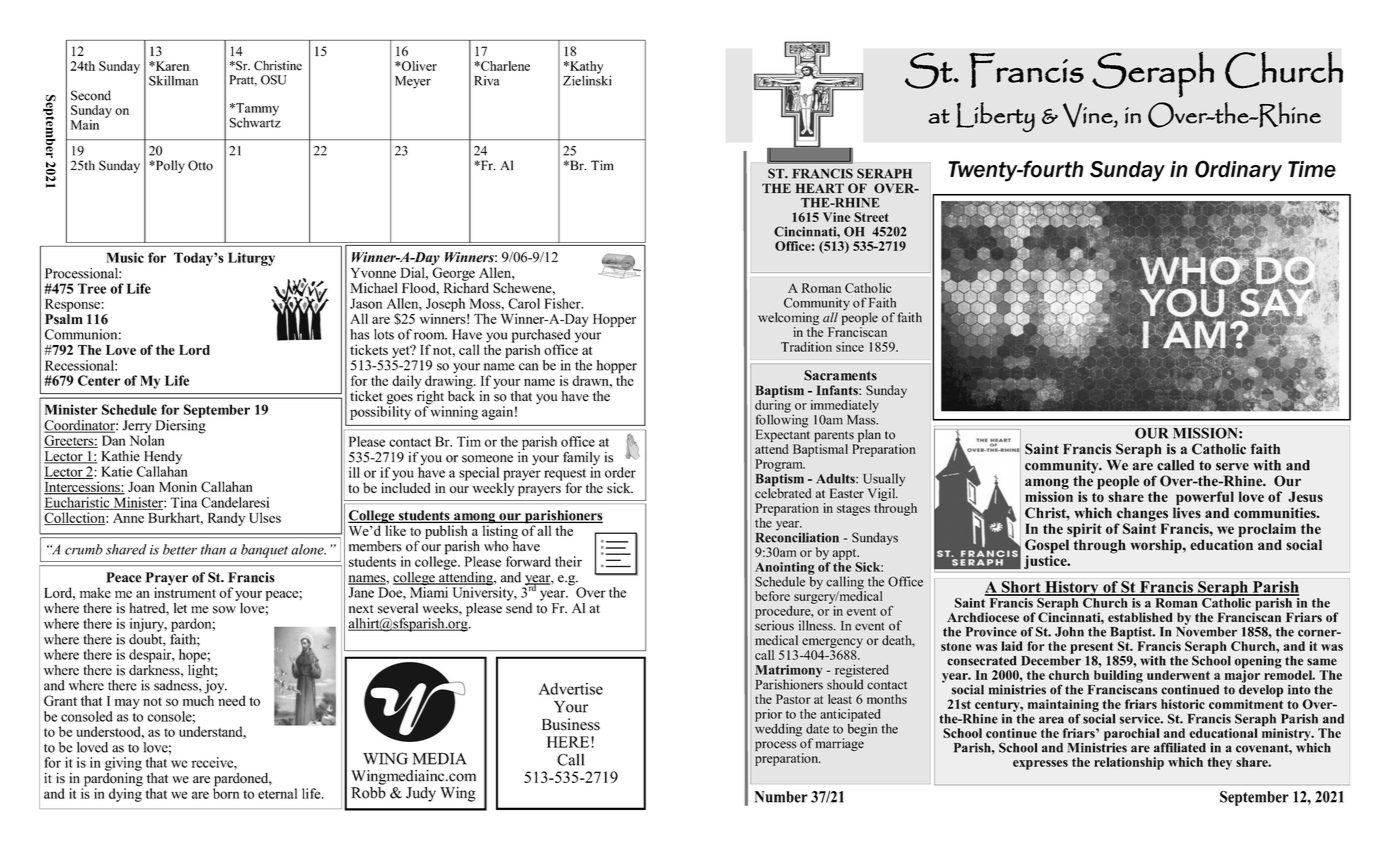  Describe the element at coordinates (1232, 467) in the screenshot. I see `serve` at that location.
